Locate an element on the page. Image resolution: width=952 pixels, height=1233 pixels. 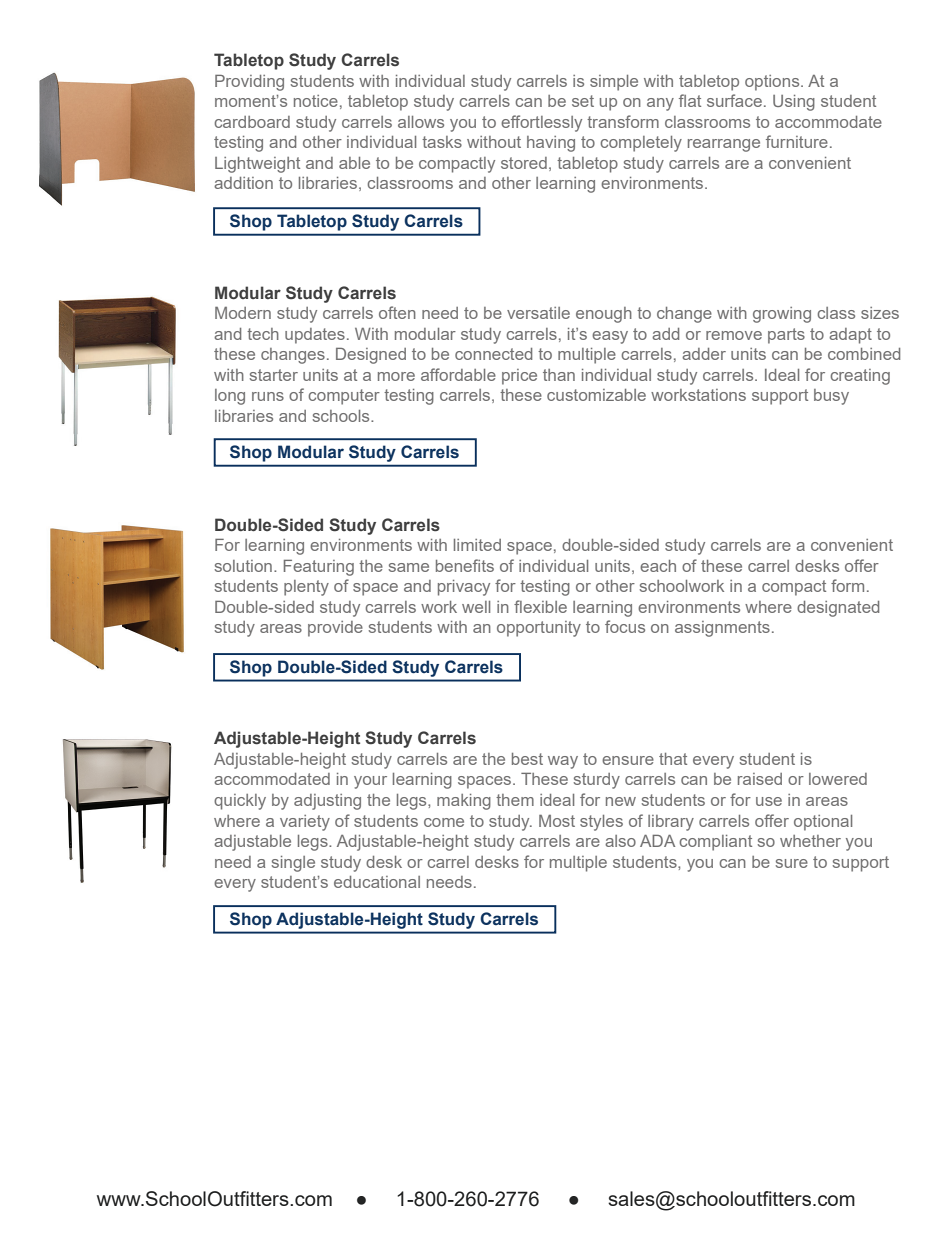
Using is located at coordinates (794, 103).
